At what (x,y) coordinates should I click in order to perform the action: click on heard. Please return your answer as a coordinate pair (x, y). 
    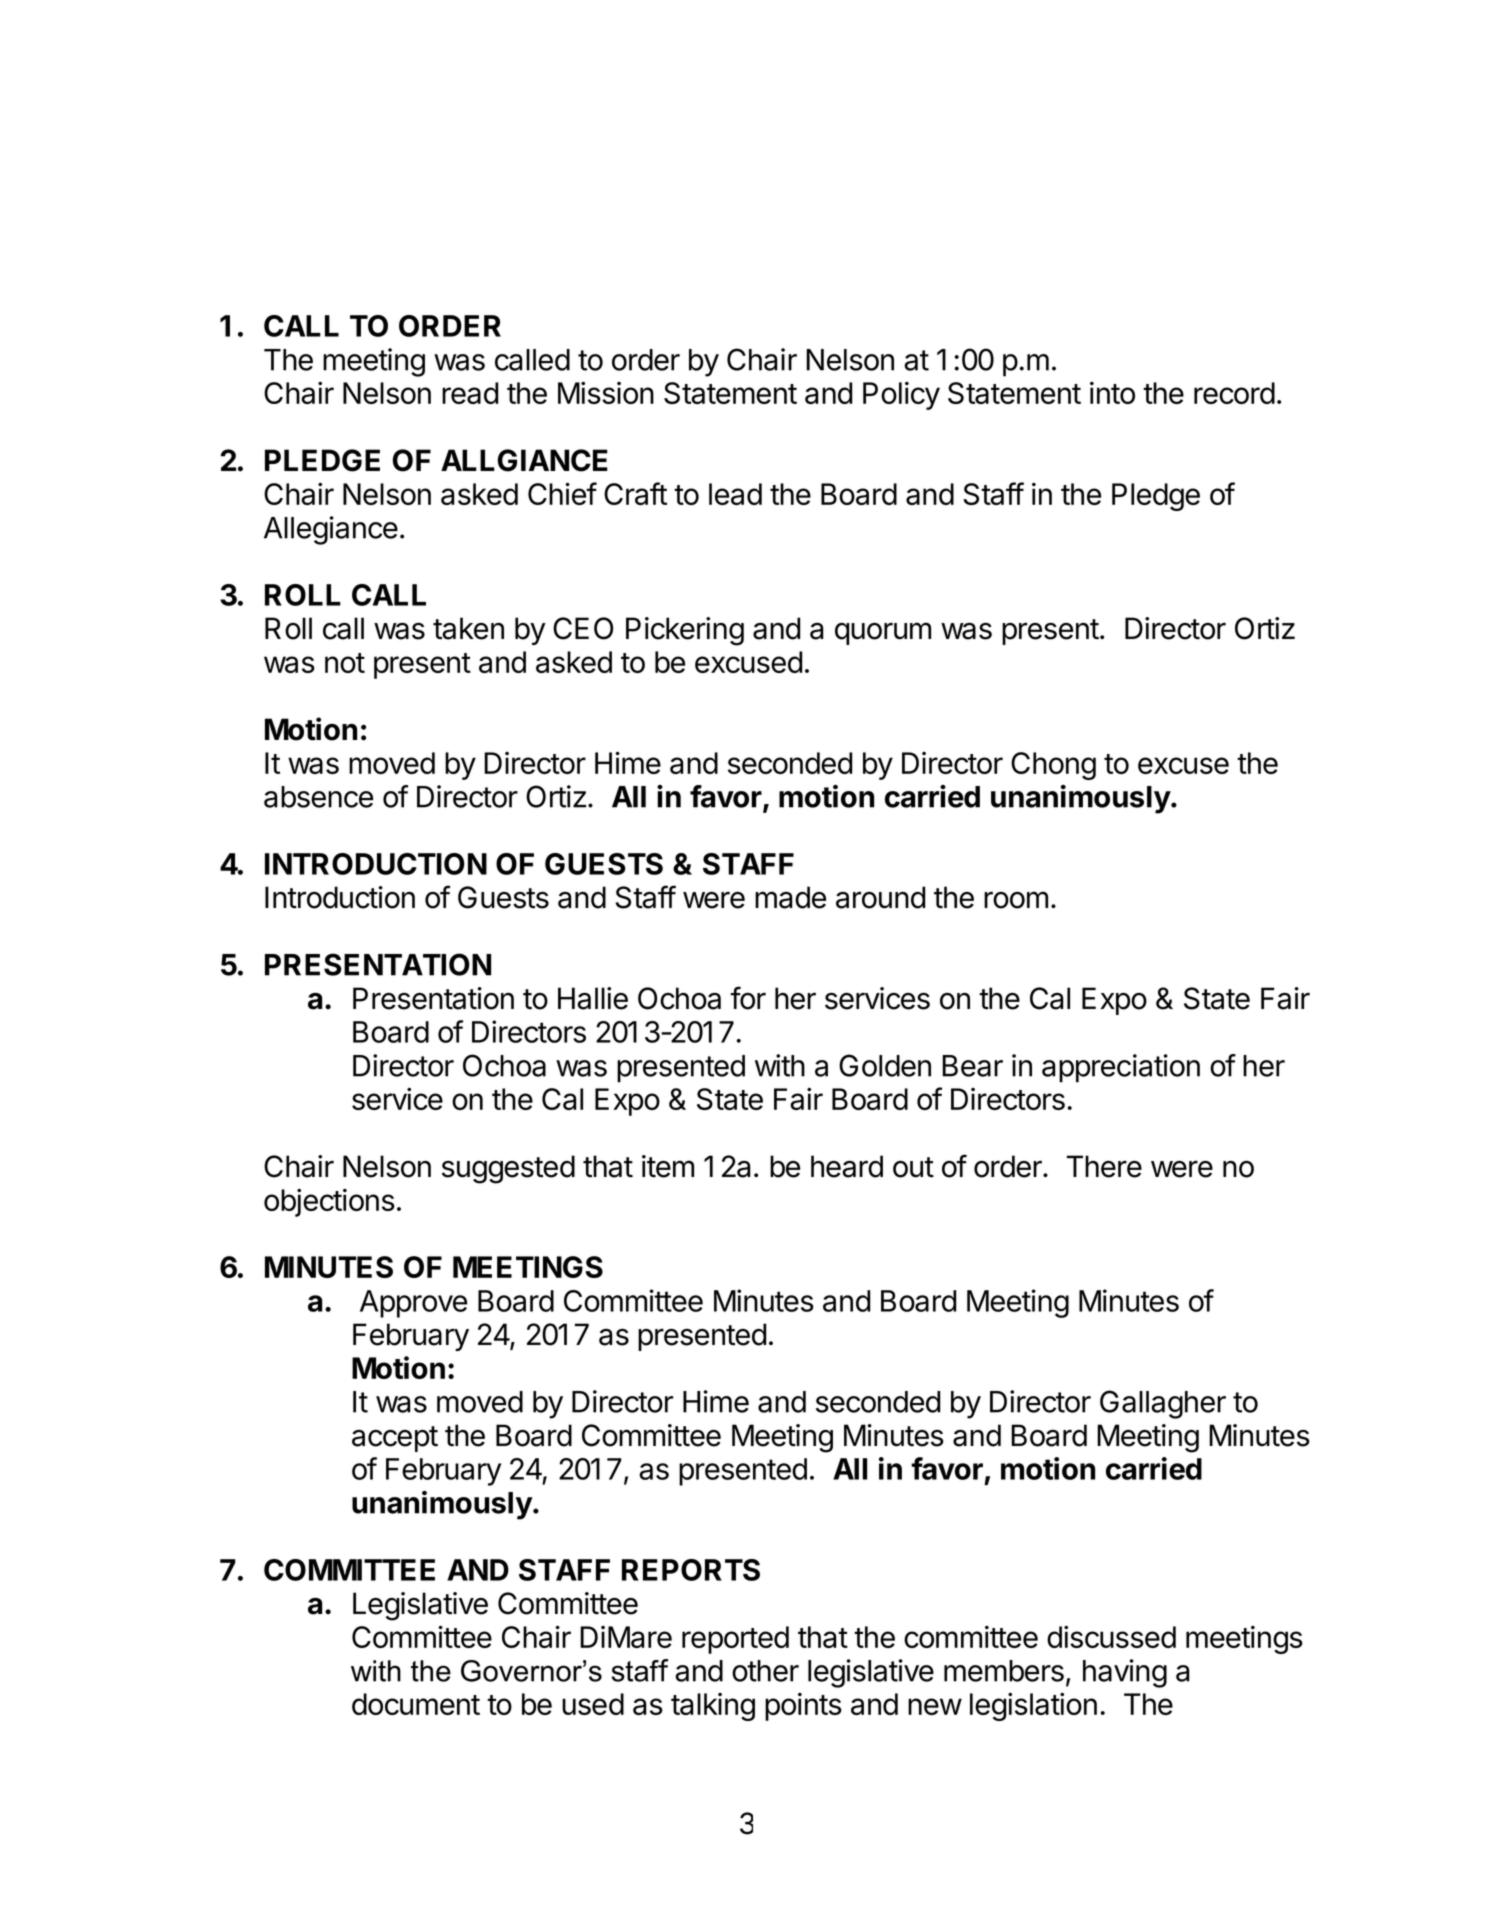
    Looking at the image, I should click on (847, 1166).
